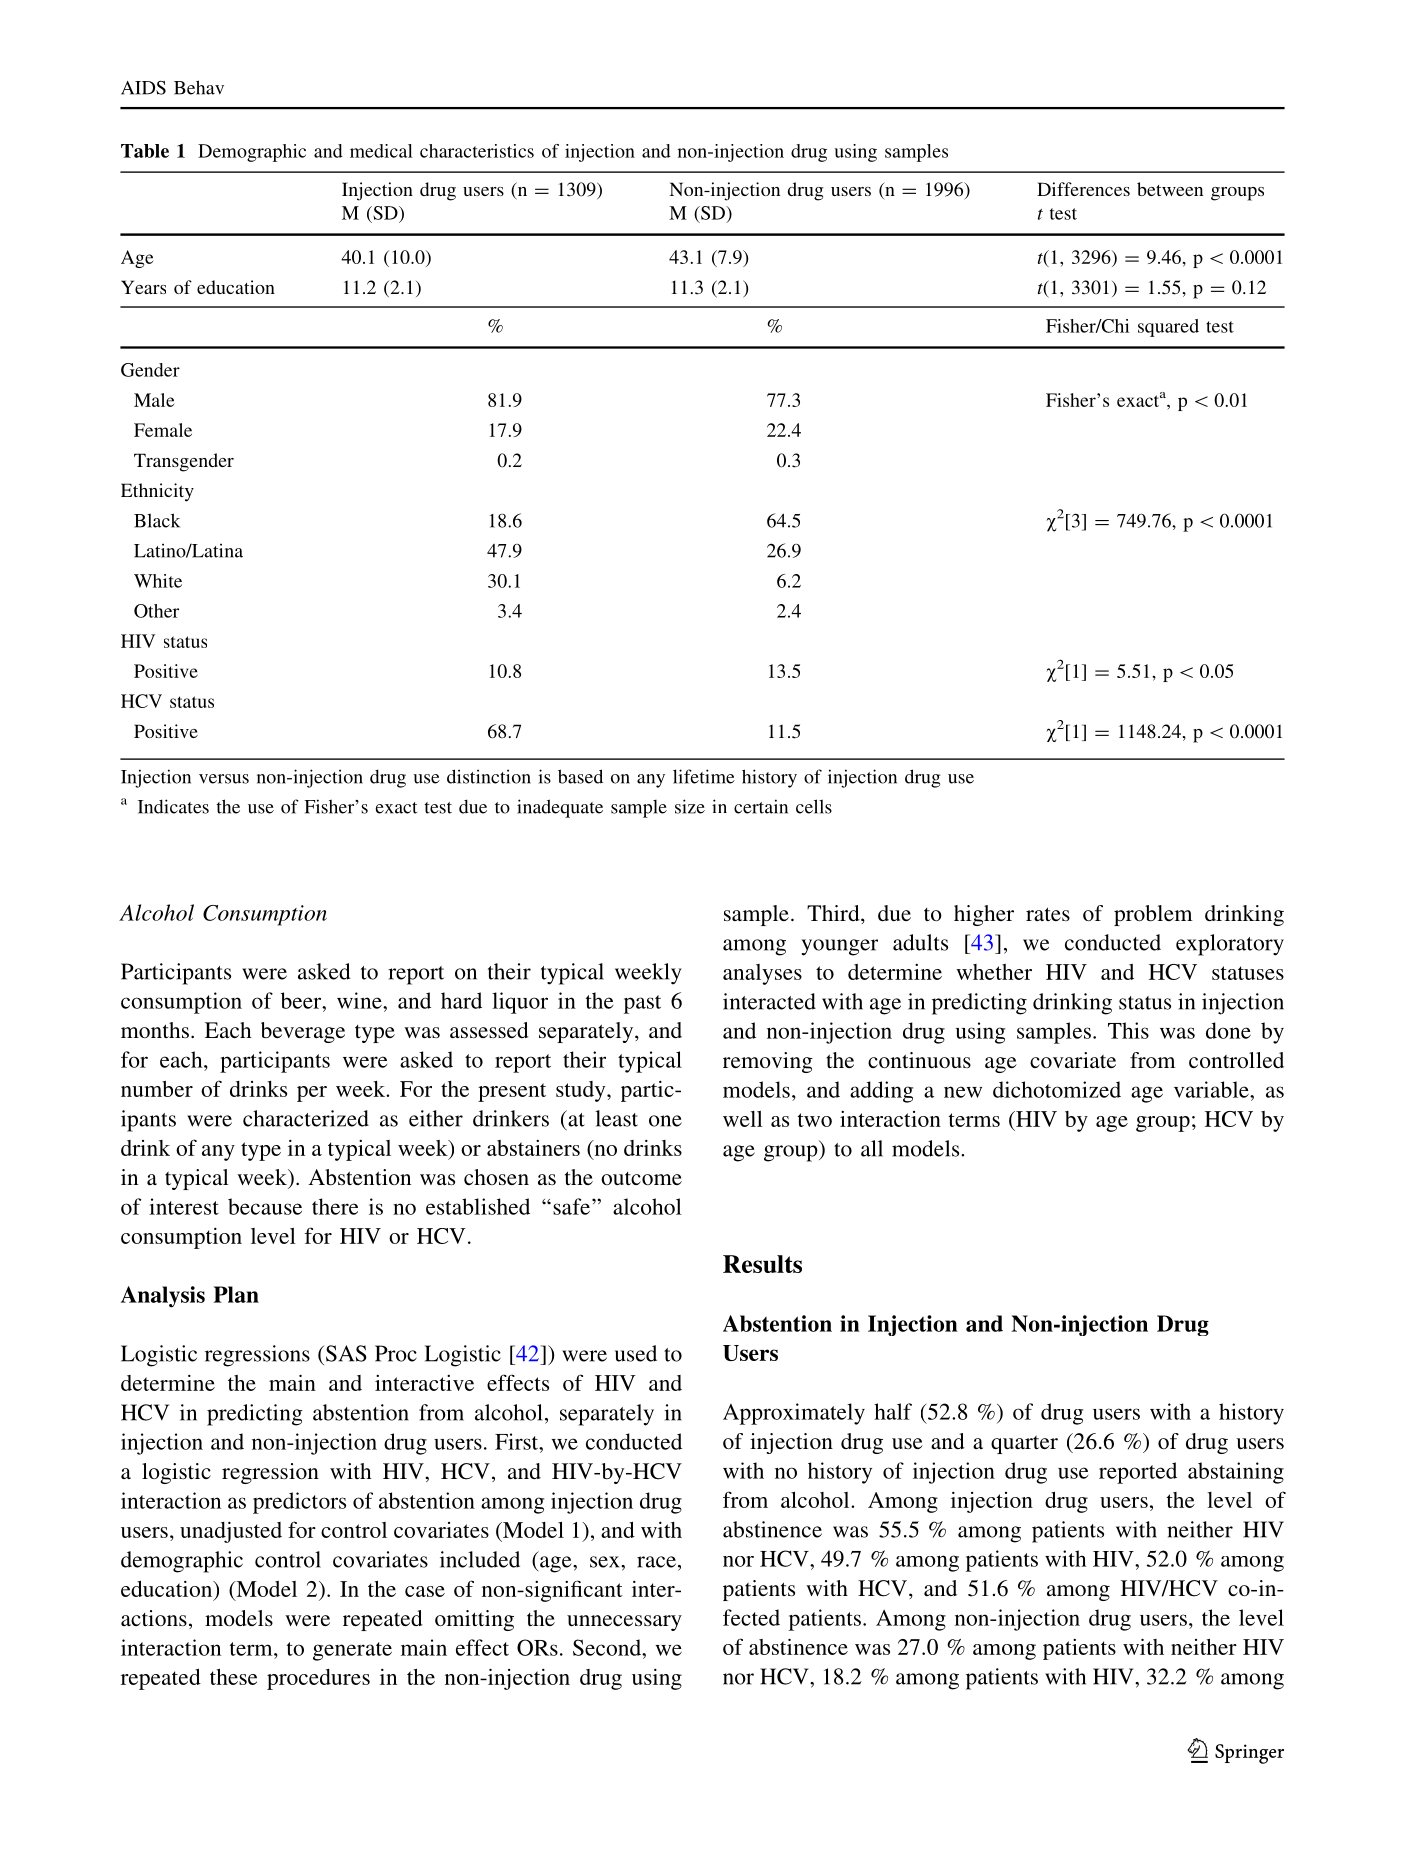 Image resolution: width=1405 pixels, height=1867 pixels. Describe the element at coordinates (1168, 328) in the screenshot. I see `squared` at that location.
